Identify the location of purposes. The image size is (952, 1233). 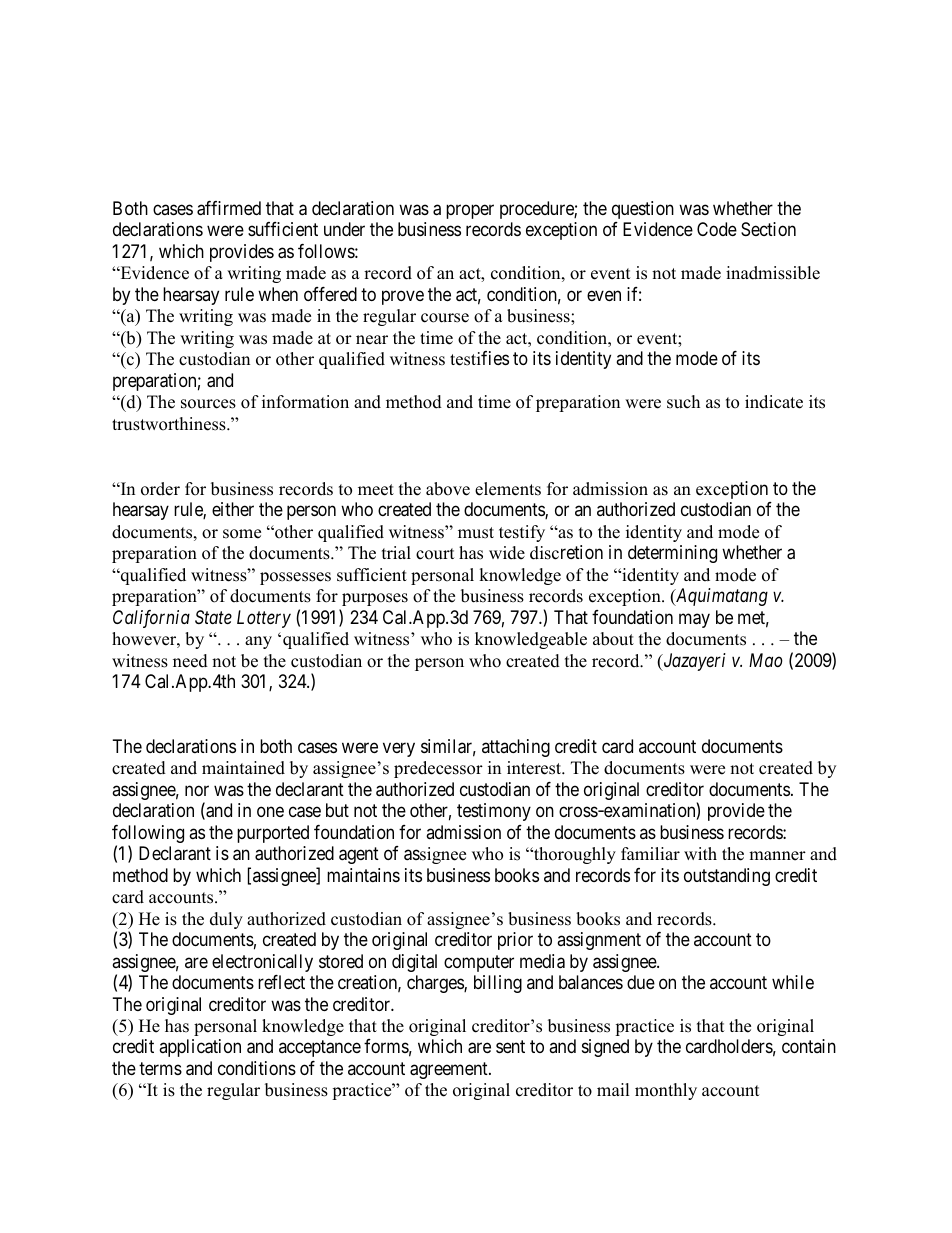
(375, 599).
